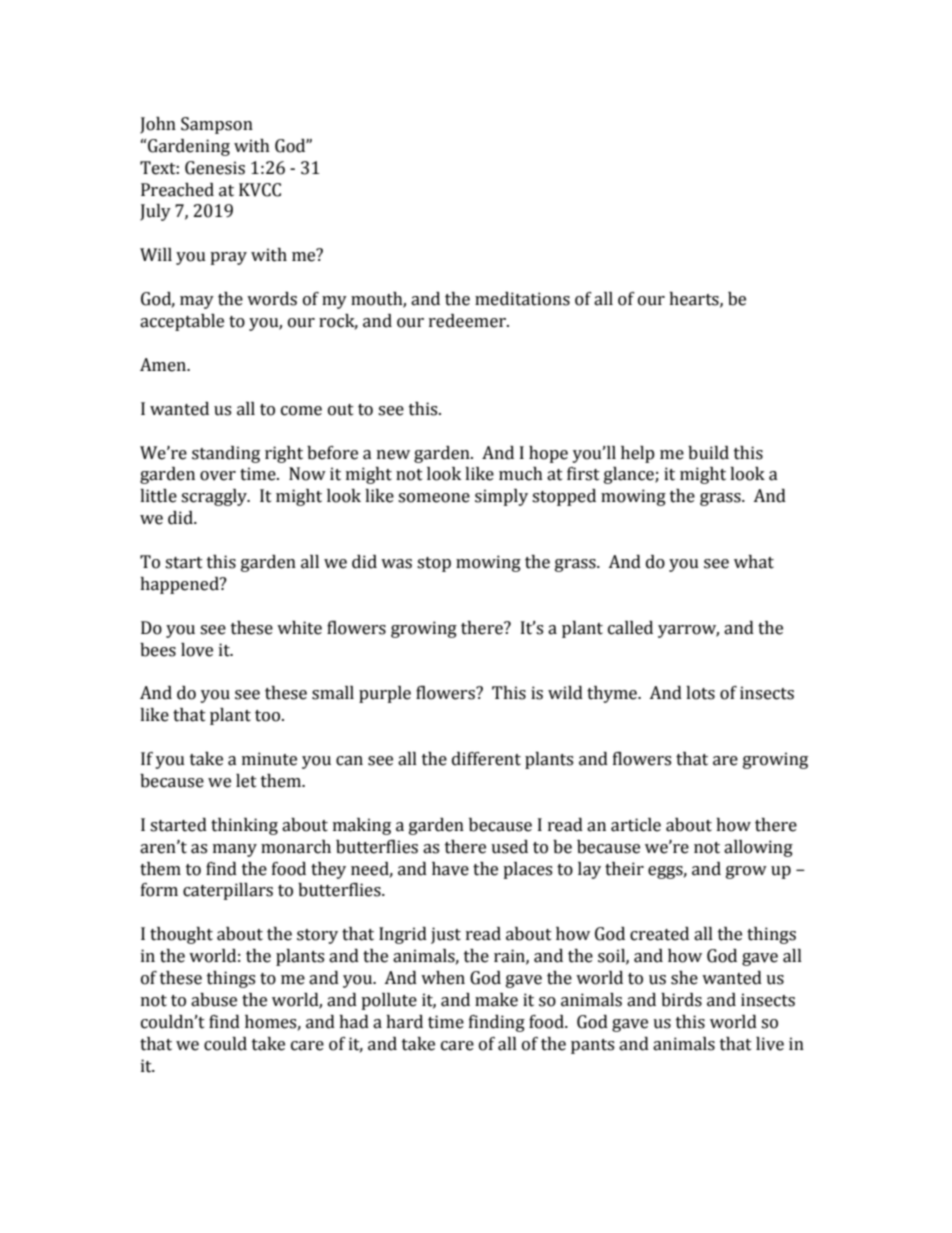  What do you see at coordinates (496, 1000) in the screenshot?
I see `make` at bounding box center [496, 1000].
